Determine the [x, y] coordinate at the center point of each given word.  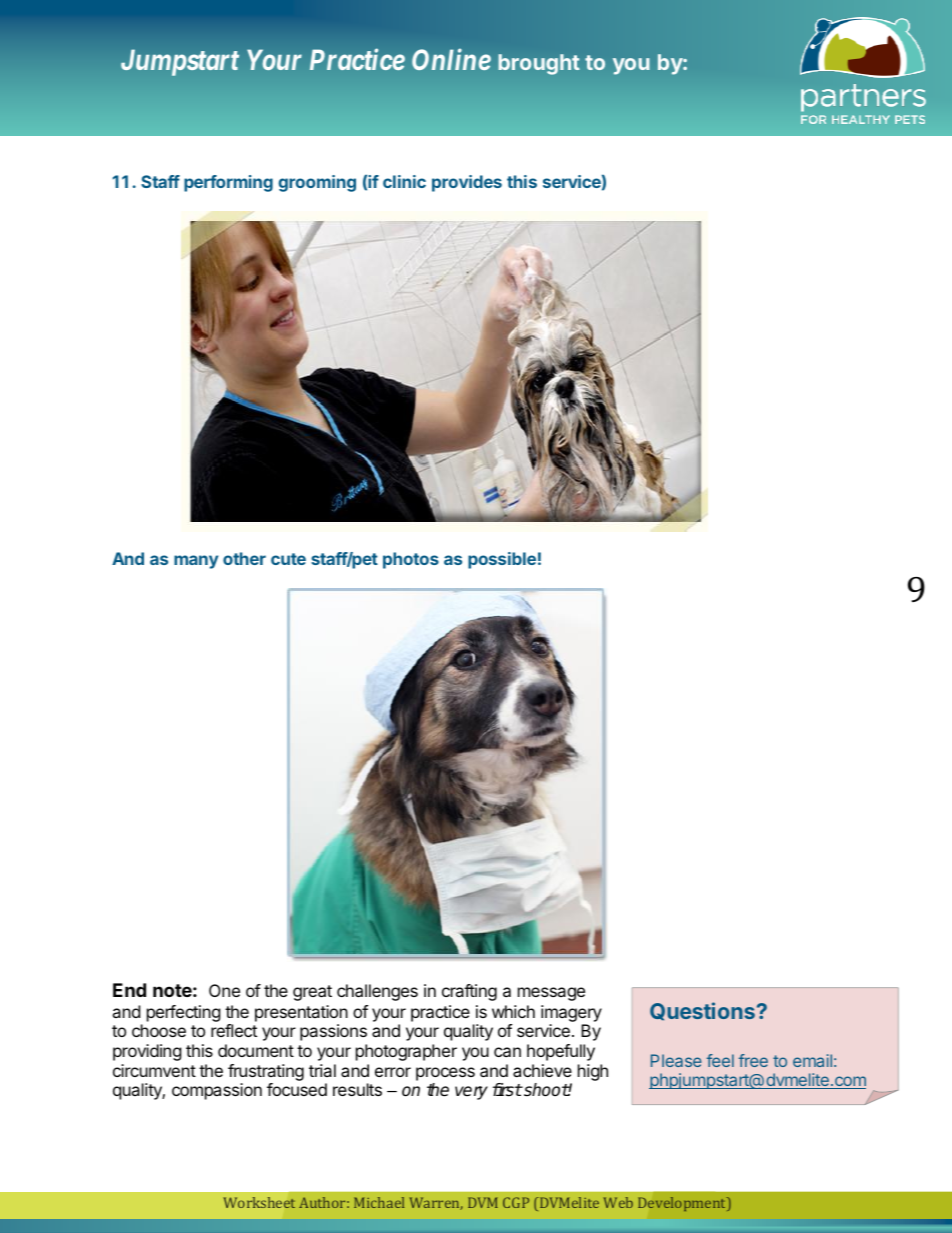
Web [618, 1202]
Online [451, 59]
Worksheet [259, 1202]
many [196, 562]
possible [502, 560]
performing [228, 183]
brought [539, 64]
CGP [516, 1202]
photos [411, 560]
